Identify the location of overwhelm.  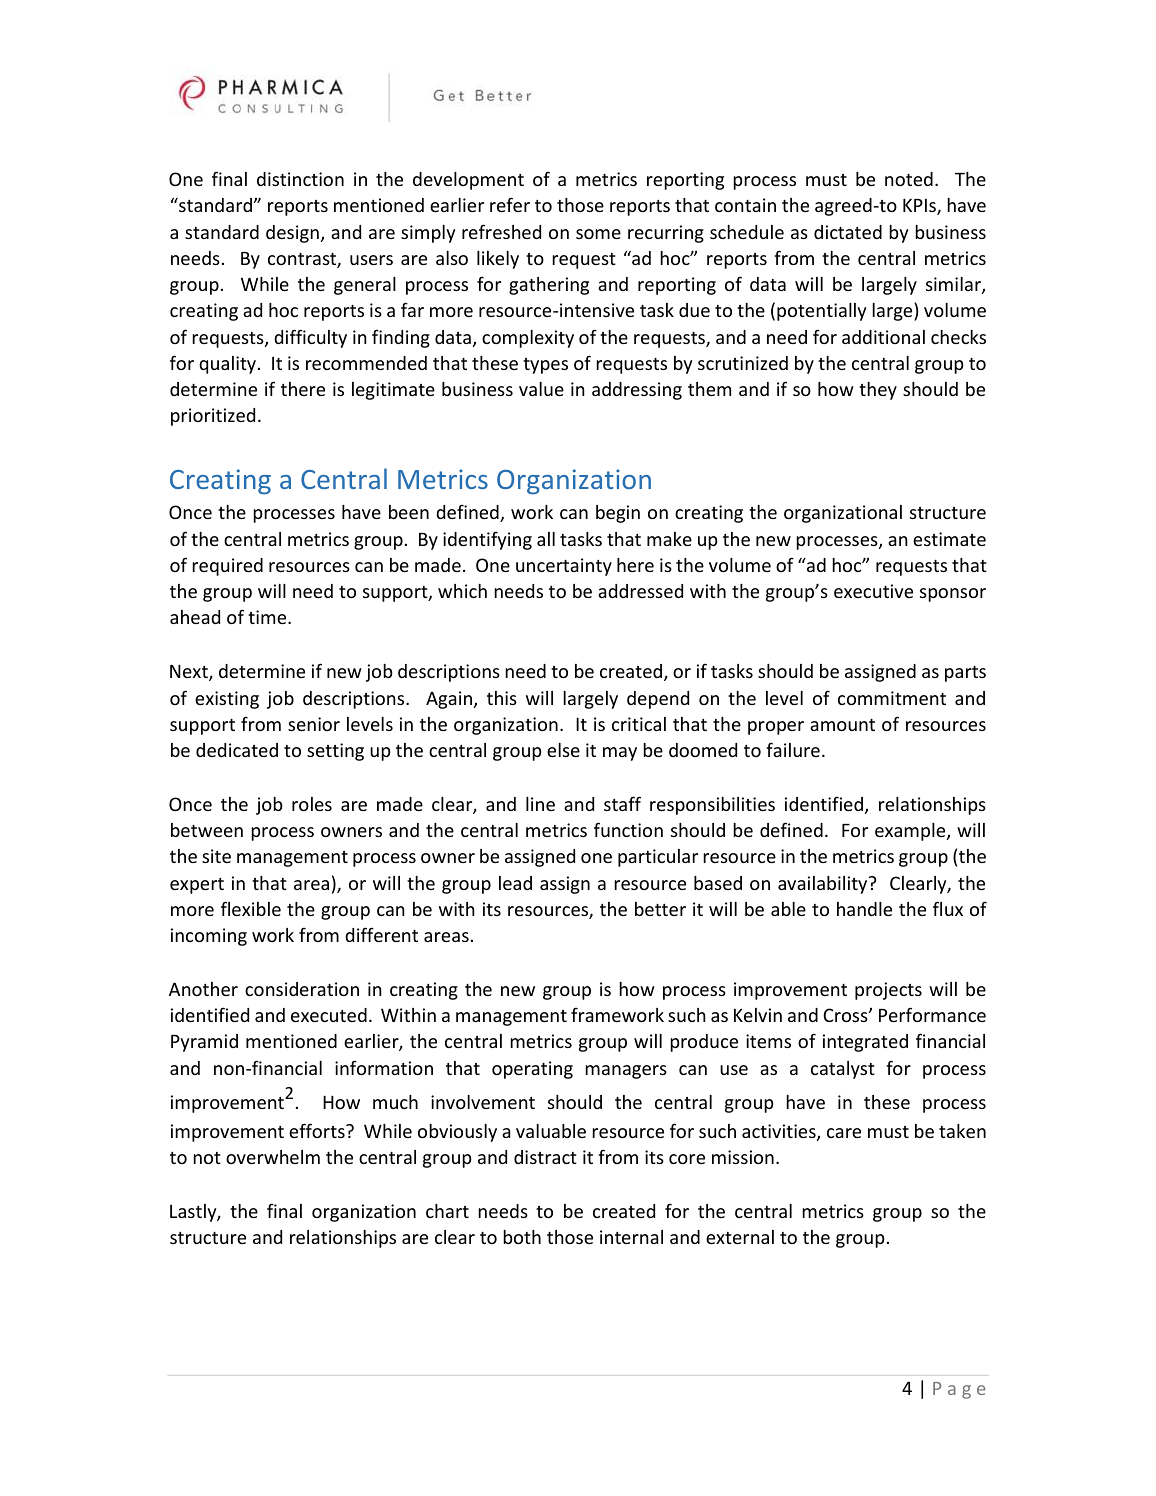
(273, 1157).
